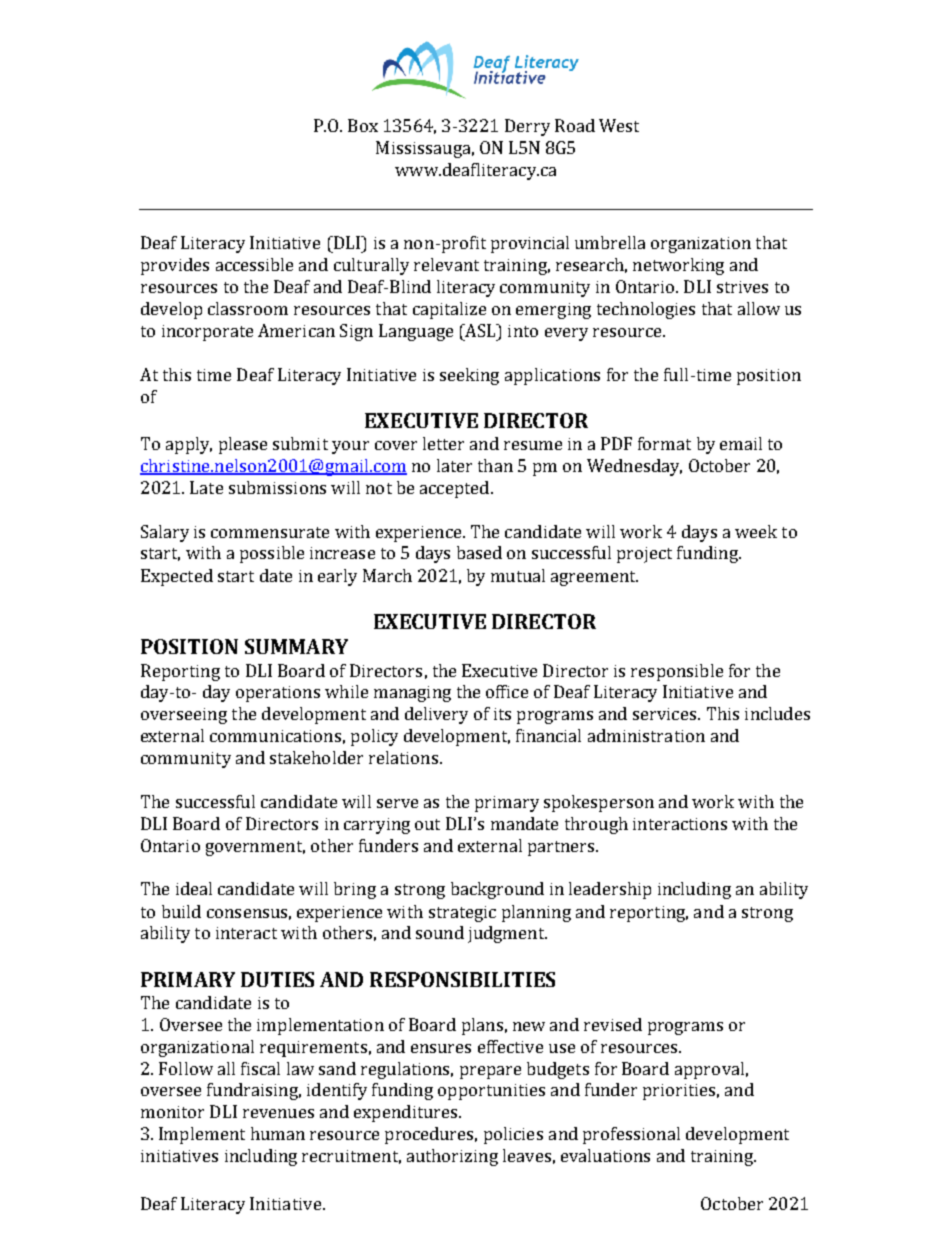 The width and height of the document is (952, 1233). I want to click on please, so click(243, 445).
